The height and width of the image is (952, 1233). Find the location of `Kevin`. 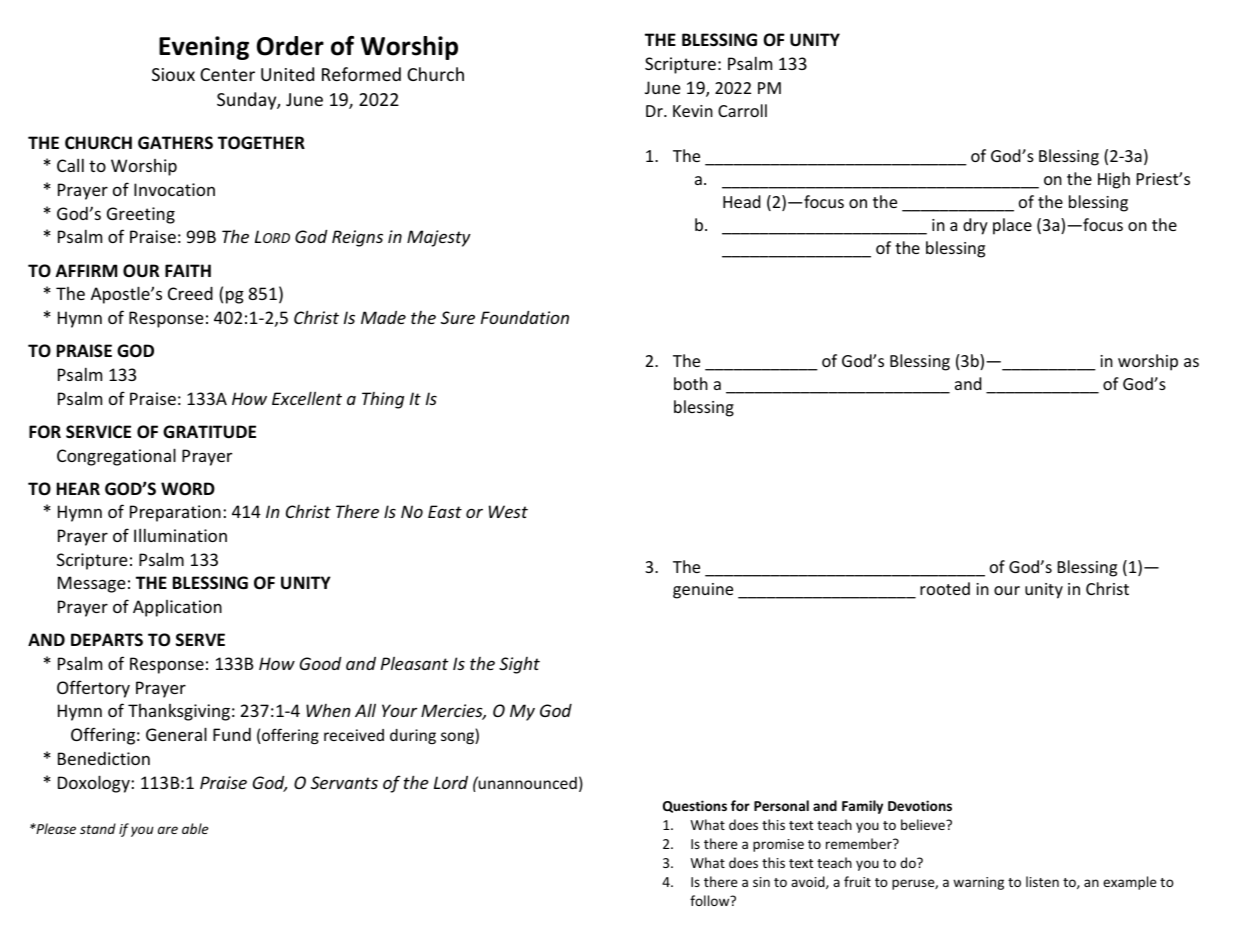

Kevin is located at coordinates (693, 111).
